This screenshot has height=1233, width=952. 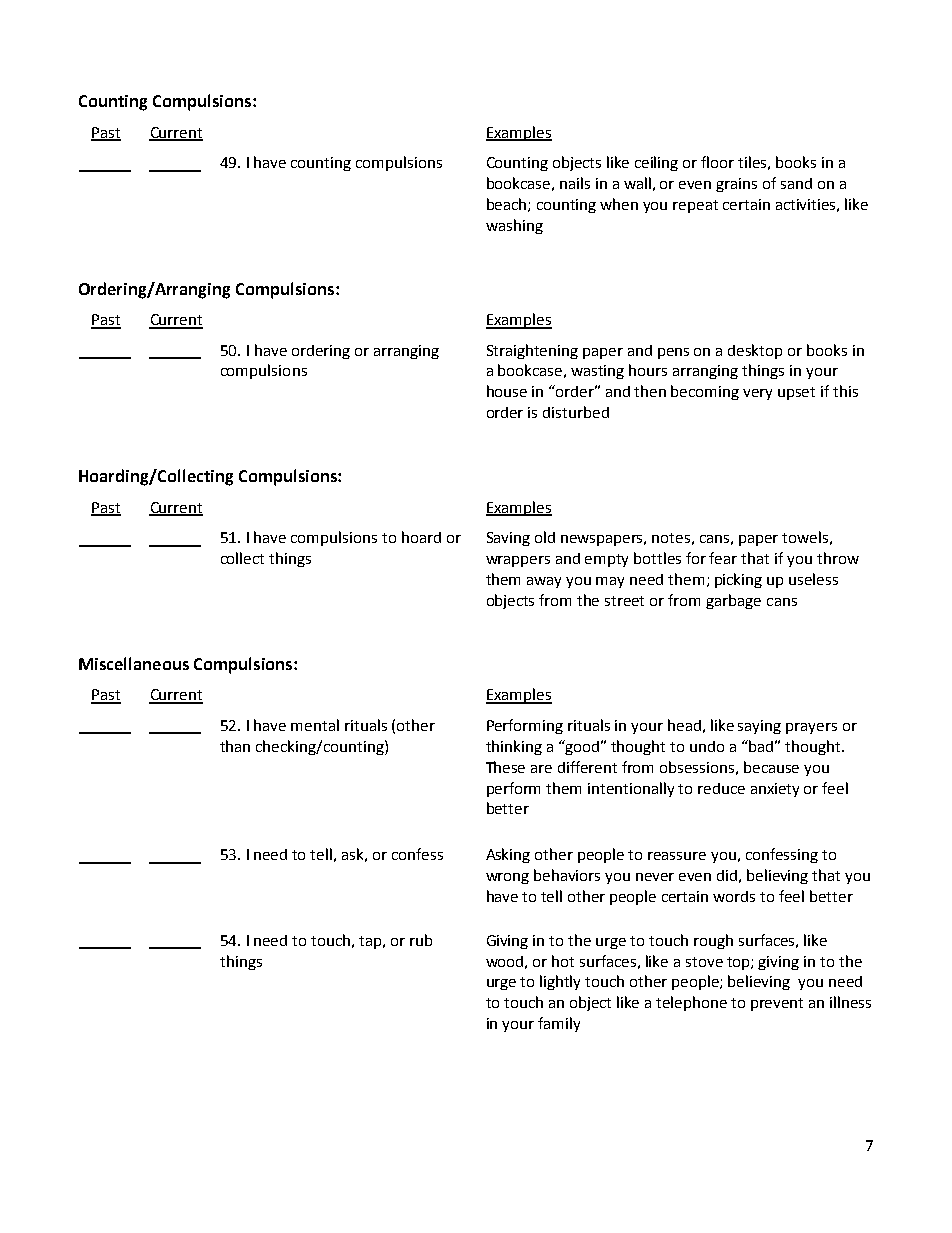 I want to click on lightly, so click(x=560, y=982).
